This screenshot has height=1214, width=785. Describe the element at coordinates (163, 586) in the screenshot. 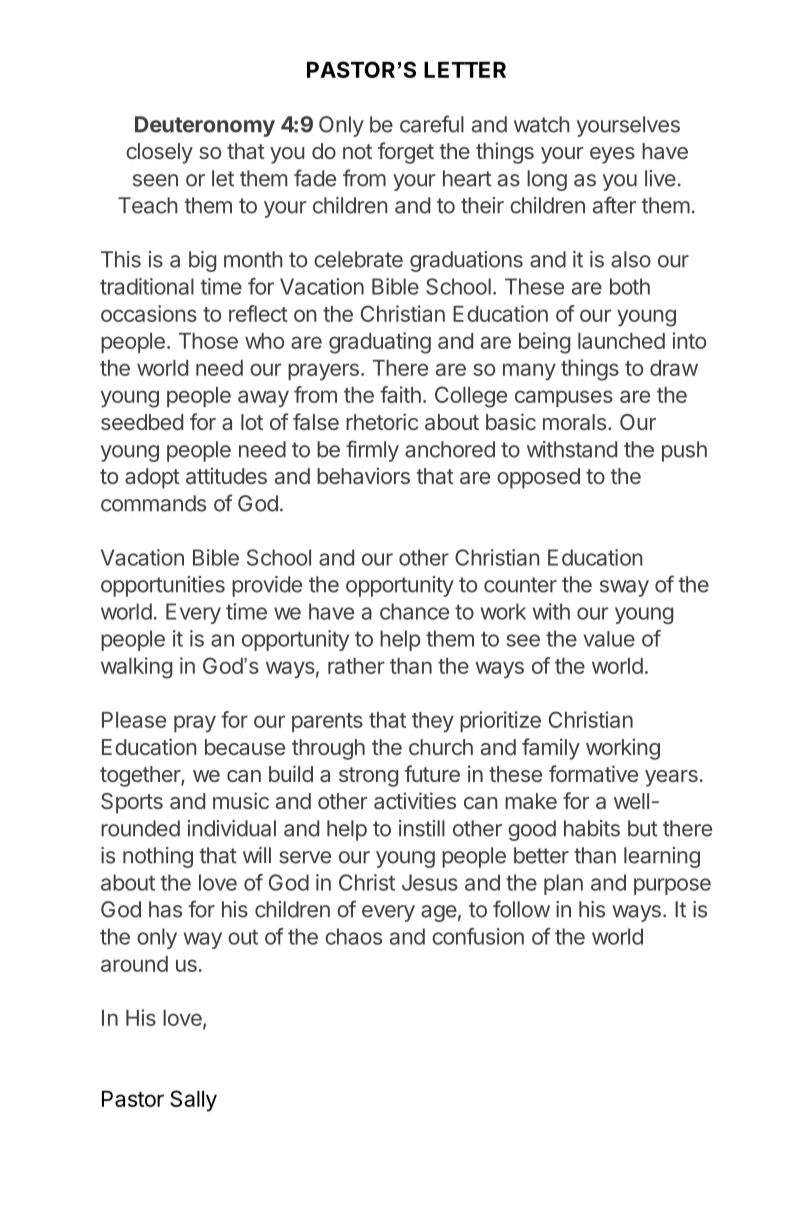

I see `opportunities` at that location.
